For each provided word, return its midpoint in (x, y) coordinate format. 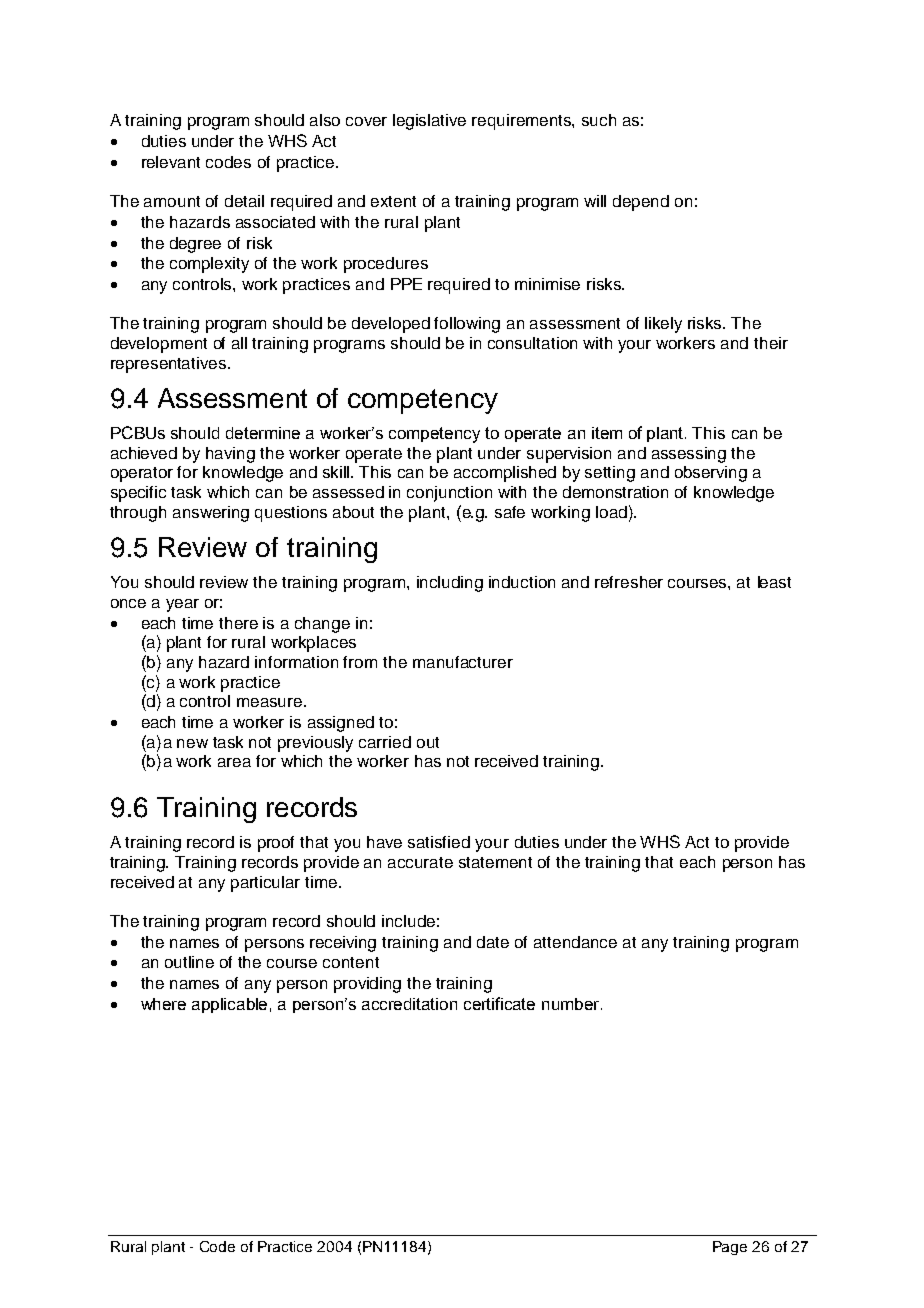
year (182, 605)
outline (189, 962)
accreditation (409, 1004)
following (467, 325)
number (572, 1004)
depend (641, 203)
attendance (575, 942)
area (234, 762)
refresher (629, 582)
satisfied (439, 842)
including (450, 584)
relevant (171, 162)
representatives (170, 365)
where (163, 1004)
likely (663, 325)
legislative (429, 122)
